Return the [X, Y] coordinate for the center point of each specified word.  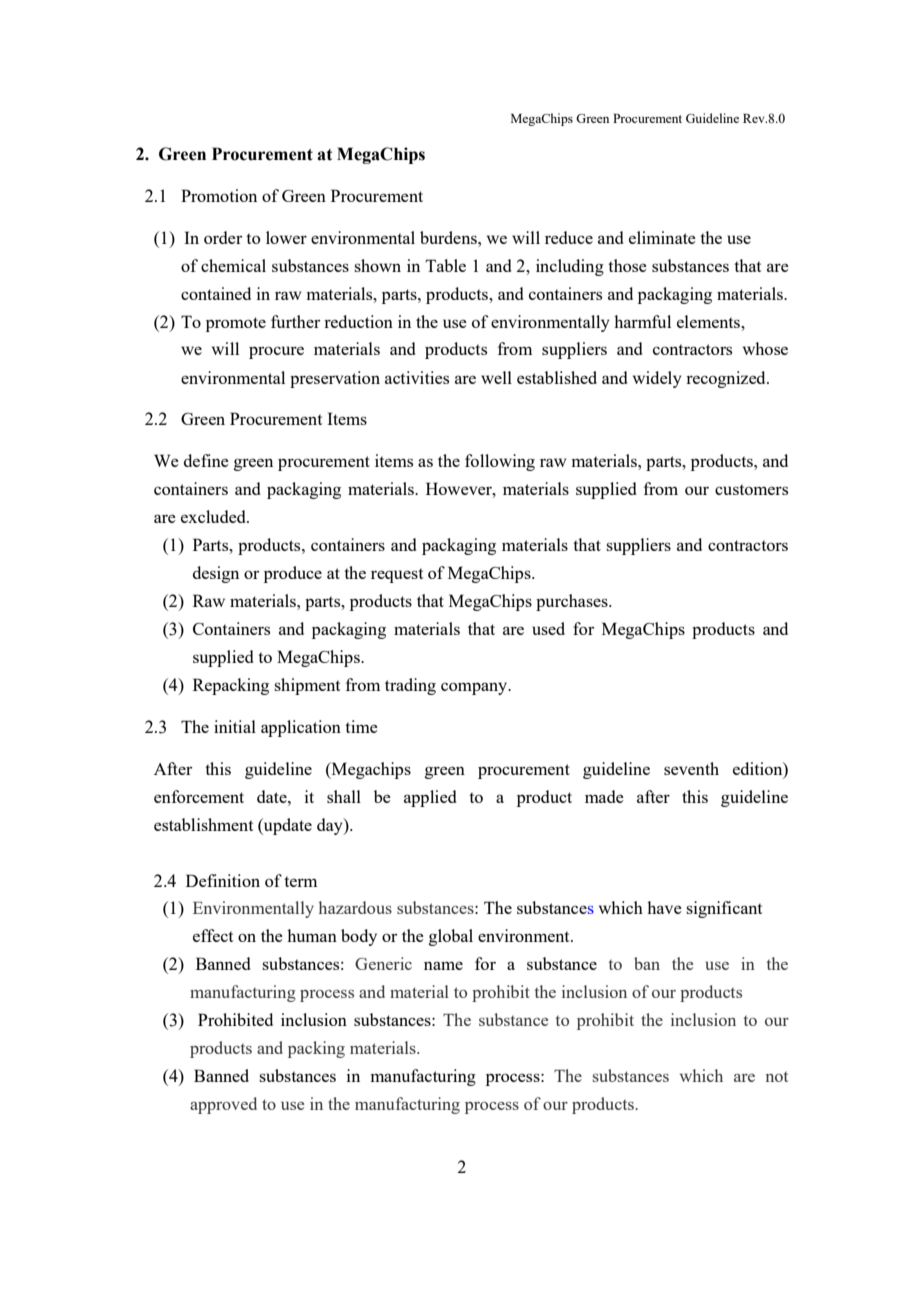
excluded [214, 516]
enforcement [199, 796]
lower [286, 237]
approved [223, 1105]
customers [751, 489]
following [500, 462]
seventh [691, 768]
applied [430, 798]
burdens [449, 237]
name [443, 965]
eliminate [662, 237]
